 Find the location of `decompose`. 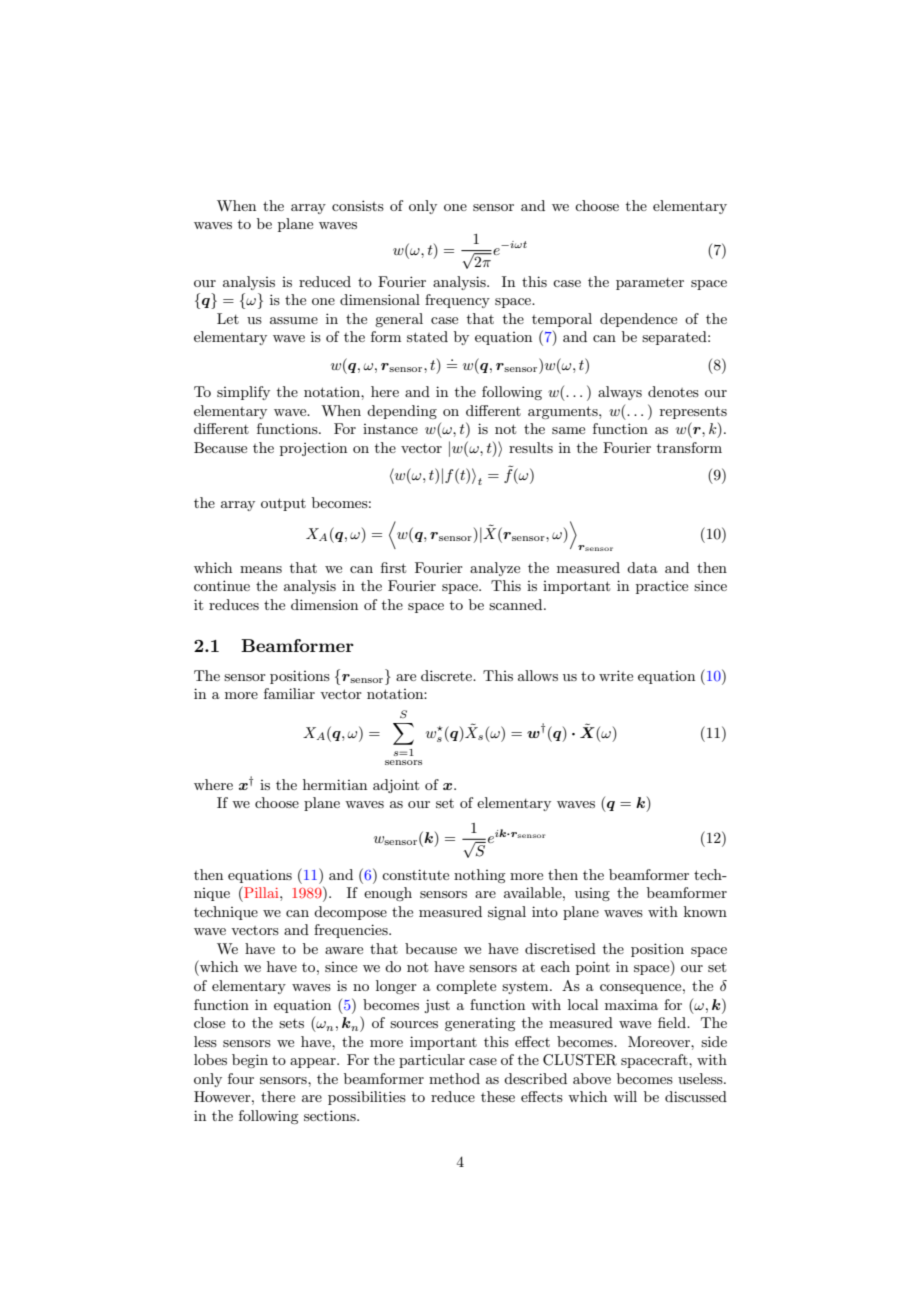

decompose is located at coordinates (350, 913).
